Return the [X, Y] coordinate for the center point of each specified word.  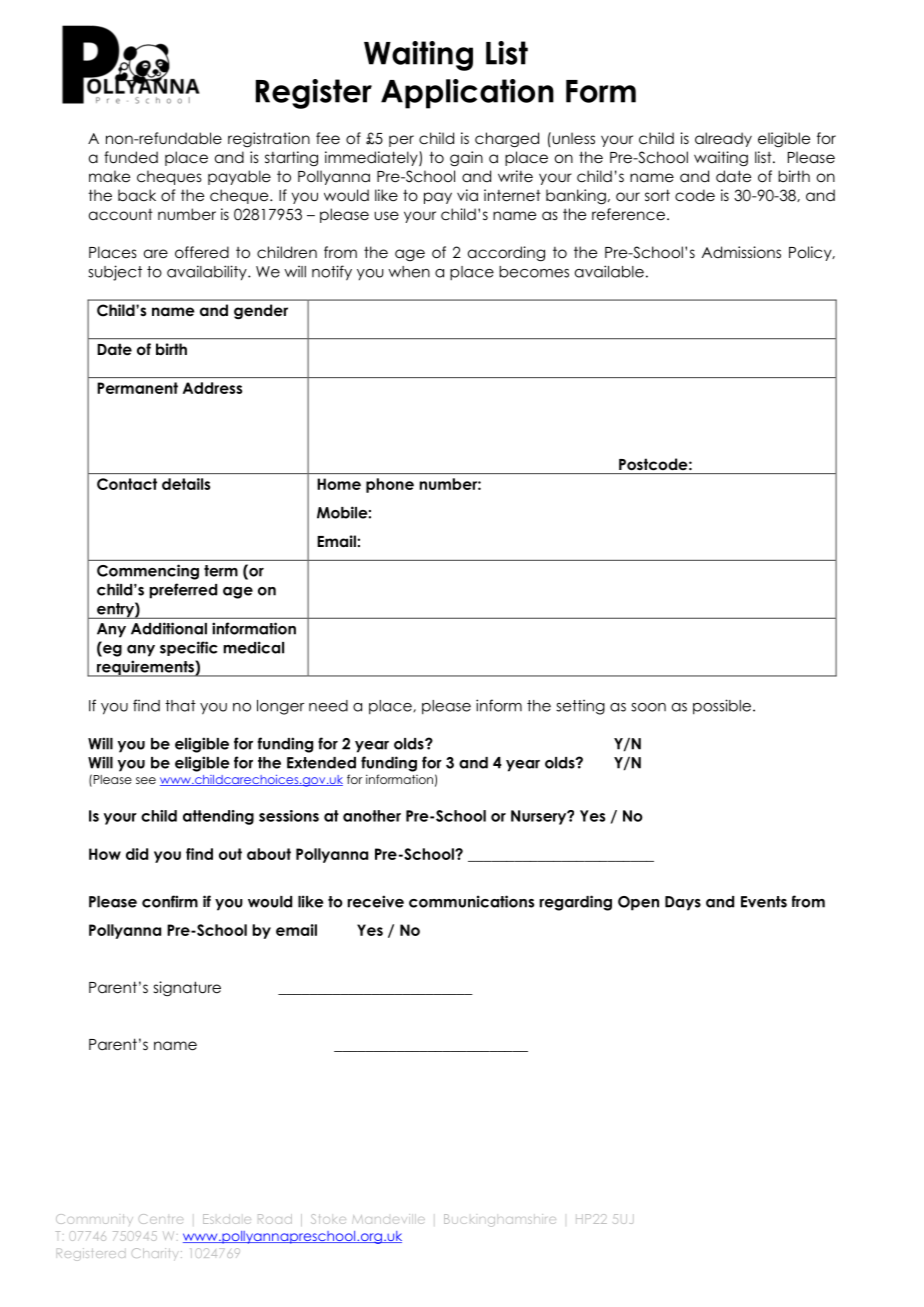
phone [390, 485]
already [723, 139]
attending [218, 817]
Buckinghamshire [500, 1220]
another [372, 816]
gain [466, 159]
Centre [161, 1219]
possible [723, 707]
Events [764, 902]
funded [131, 157]
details [186, 484]
